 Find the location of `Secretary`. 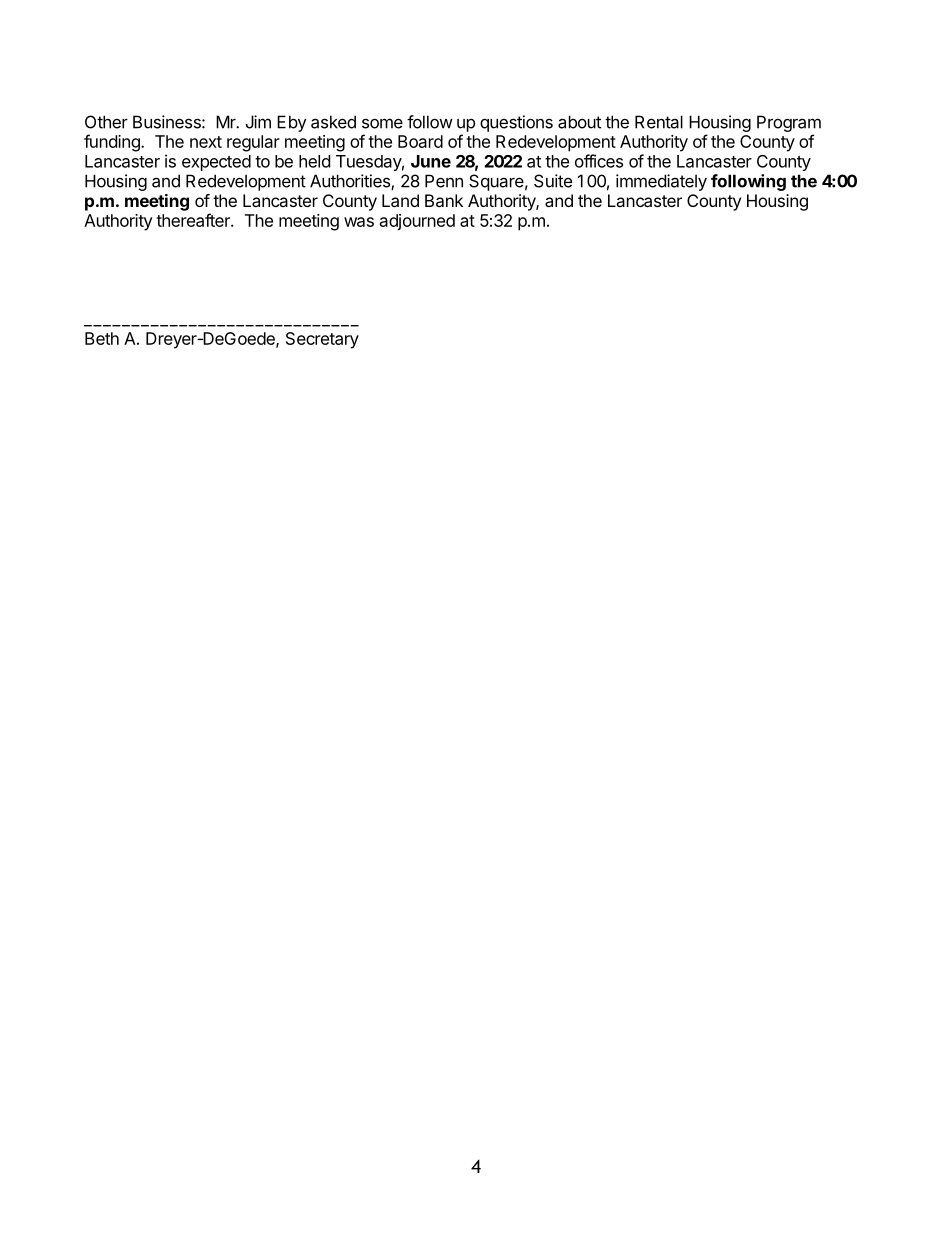

Secretary is located at coordinates (322, 340).
